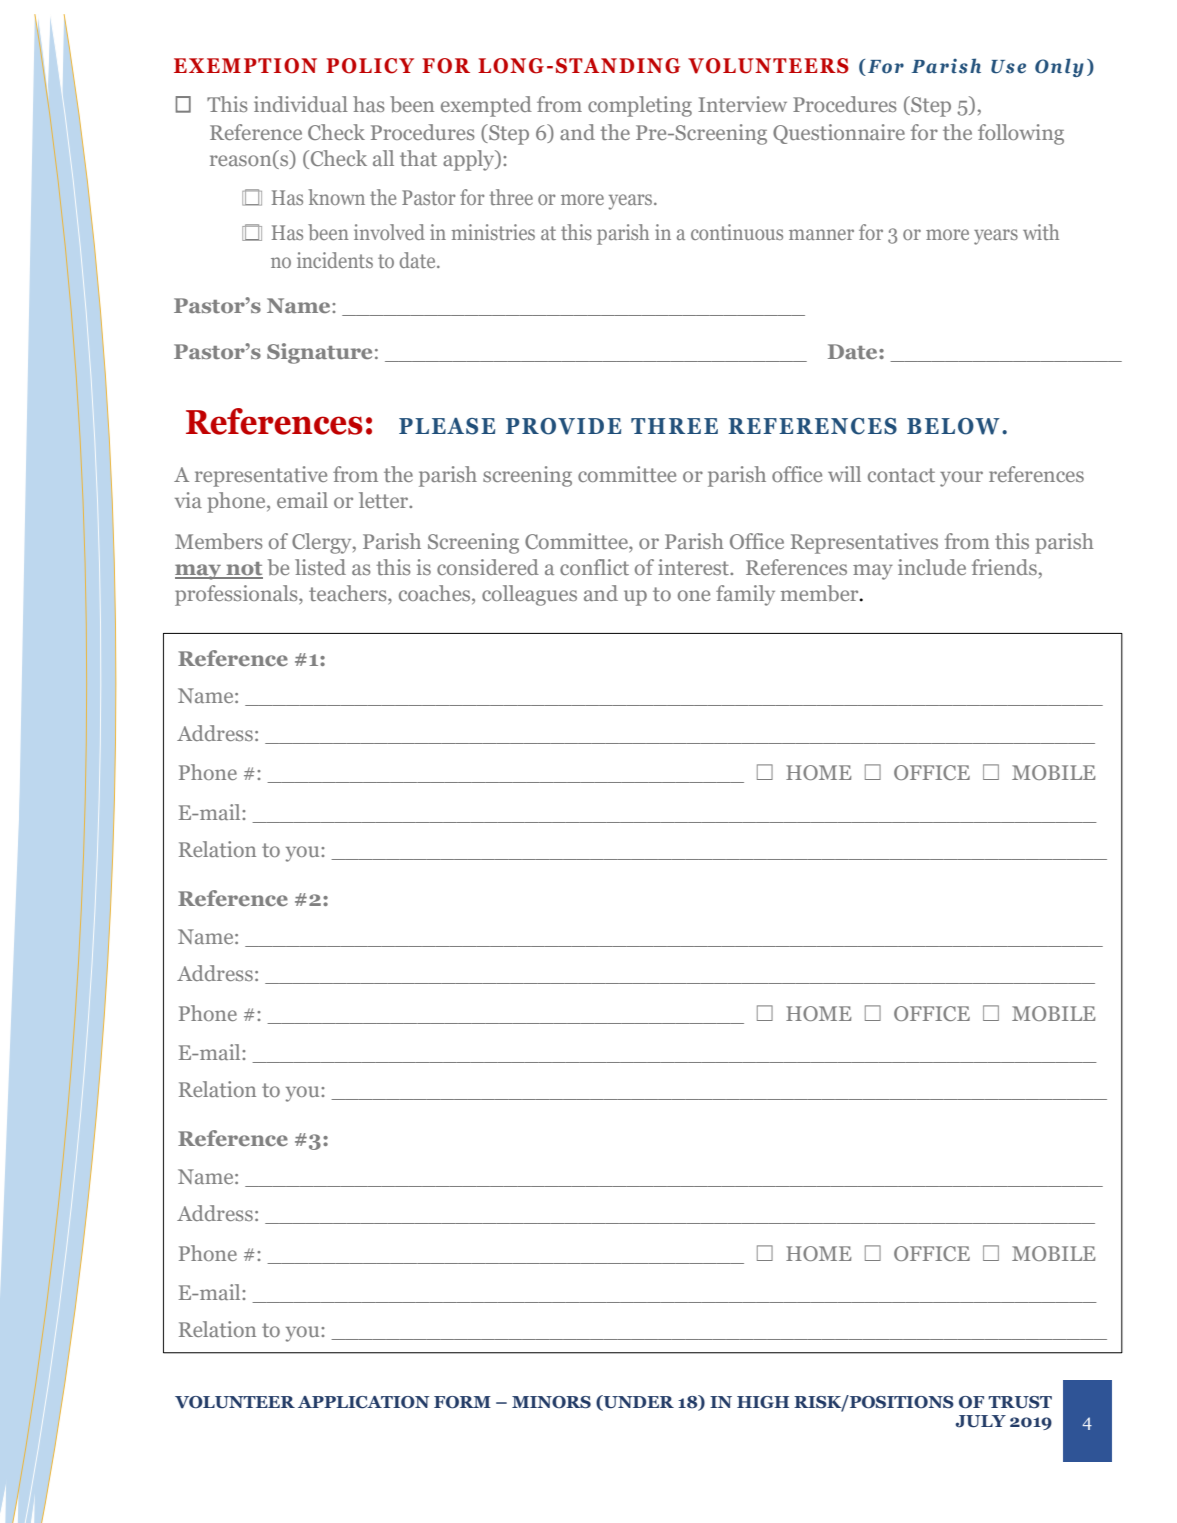 The height and width of the screenshot is (1523, 1177). What do you see at coordinates (301, 104) in the screenshot?
I see `individual` at bounding box center [301, 104].
